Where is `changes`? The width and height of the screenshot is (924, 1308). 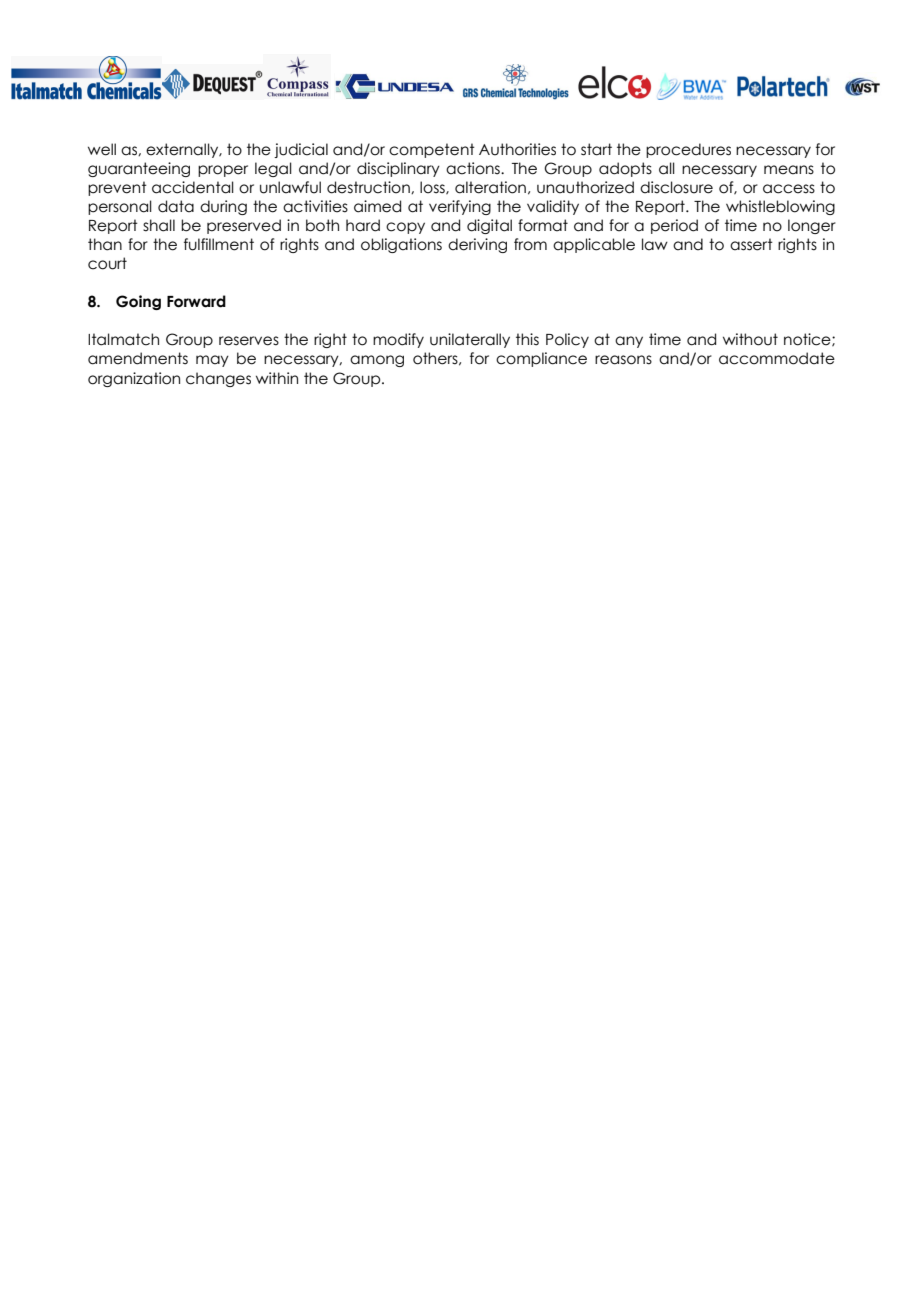
changes is located at coordinates (218, 379).
